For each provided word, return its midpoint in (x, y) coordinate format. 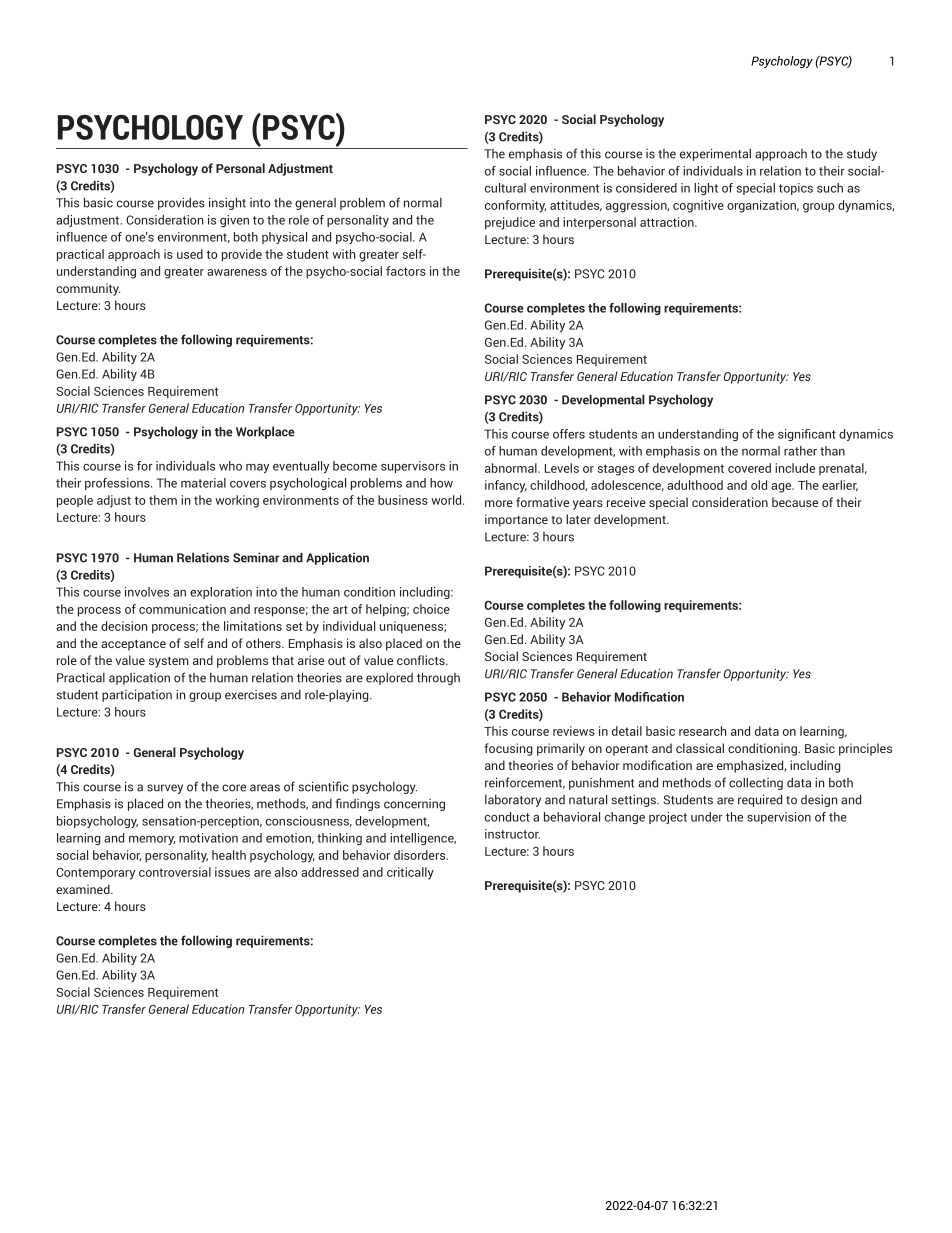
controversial (175, 872)
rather (800, 451)
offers (569, 434)
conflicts (422, 660)
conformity (515, 206)
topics (796, 189)
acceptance (133, 645)
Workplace (265, 432)
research (703, 731)
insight (227, 203)
